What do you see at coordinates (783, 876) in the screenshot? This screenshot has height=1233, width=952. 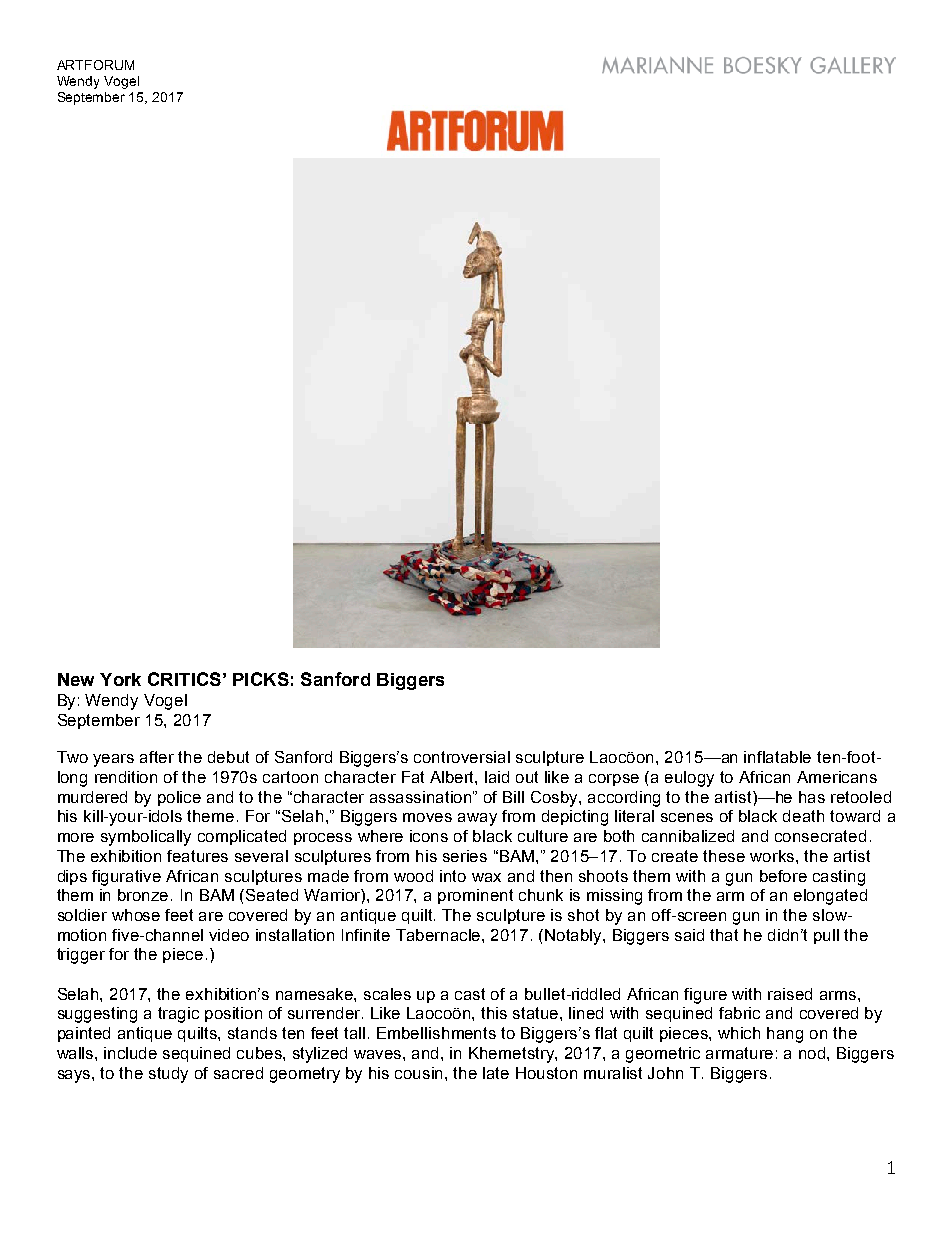 I see `before` at bounding box center [783, 876].
